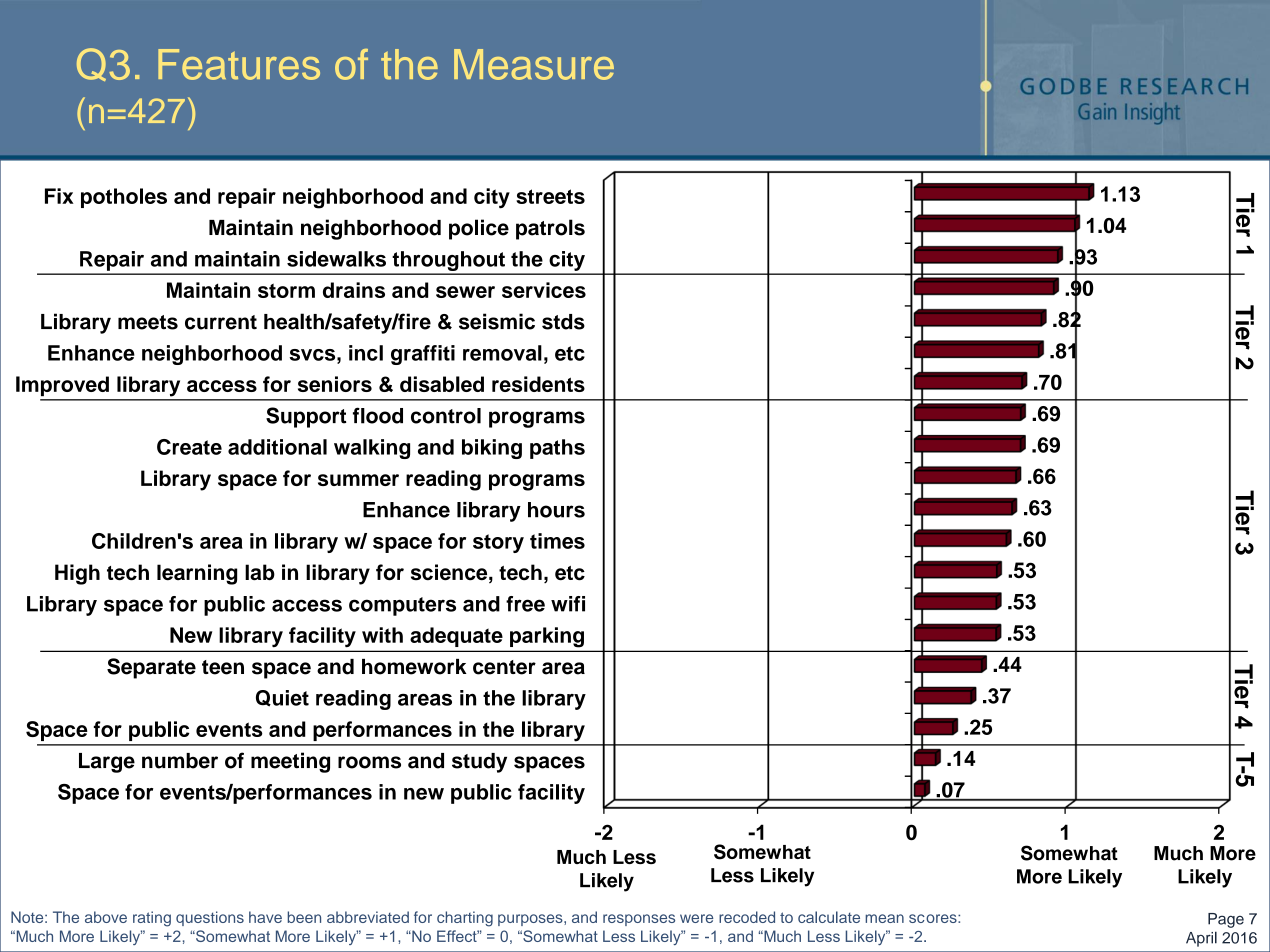 This screenshot has width=1270, height=952. I want to click on times, so click(557, 541).
